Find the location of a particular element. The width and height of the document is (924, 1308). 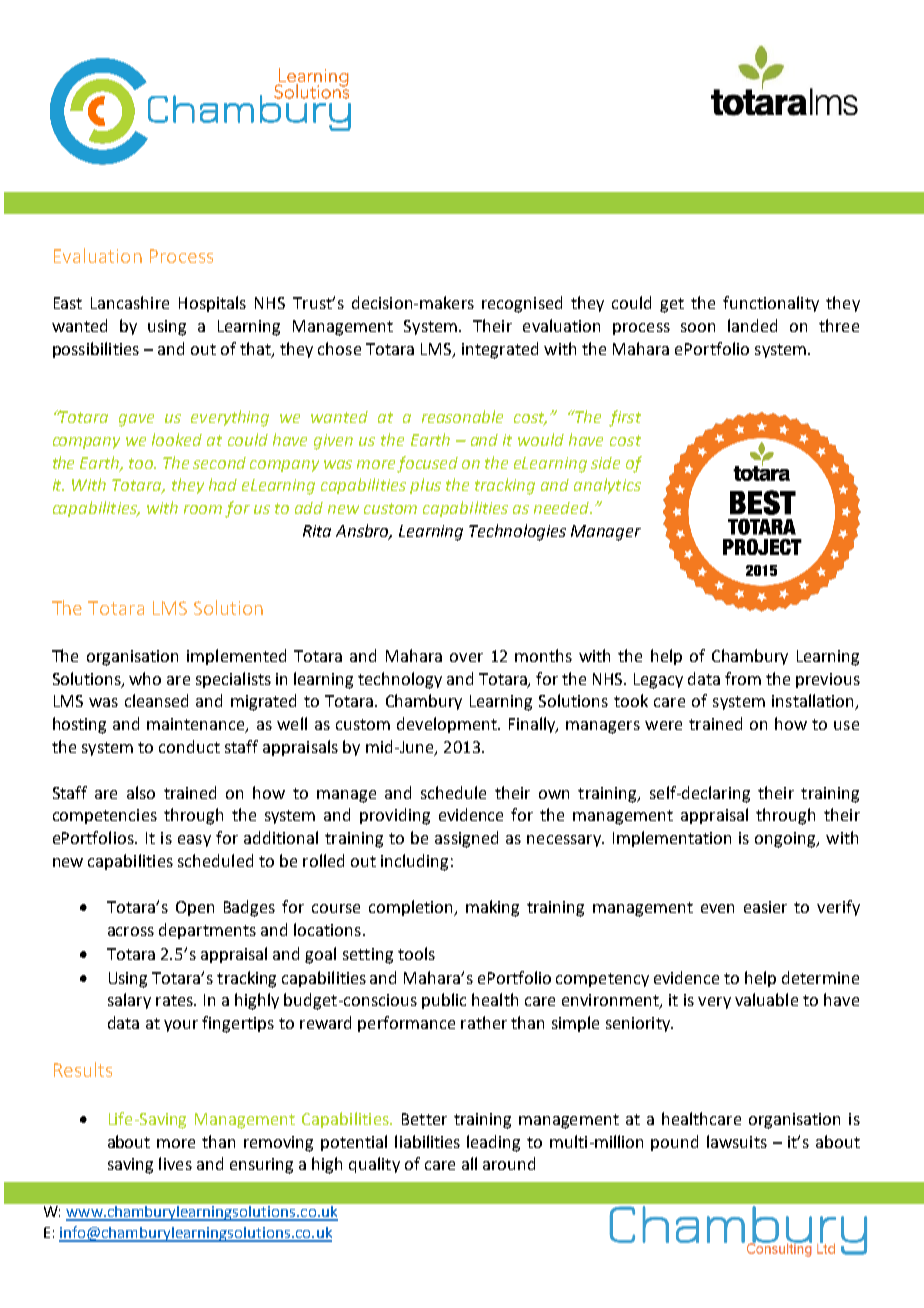

implemented is located at coordinates (236, 657).
